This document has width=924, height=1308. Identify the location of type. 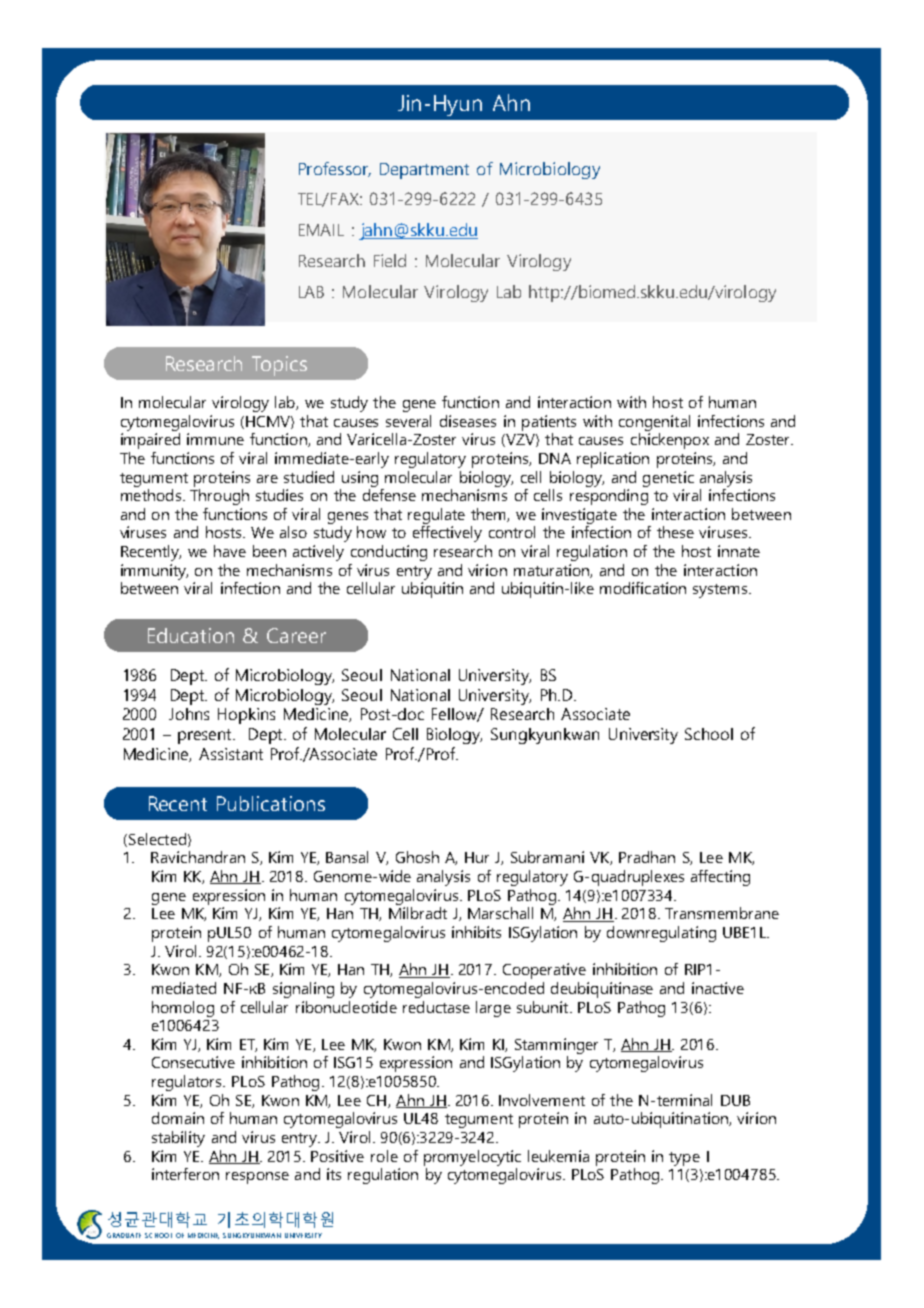
(684, 1159).
